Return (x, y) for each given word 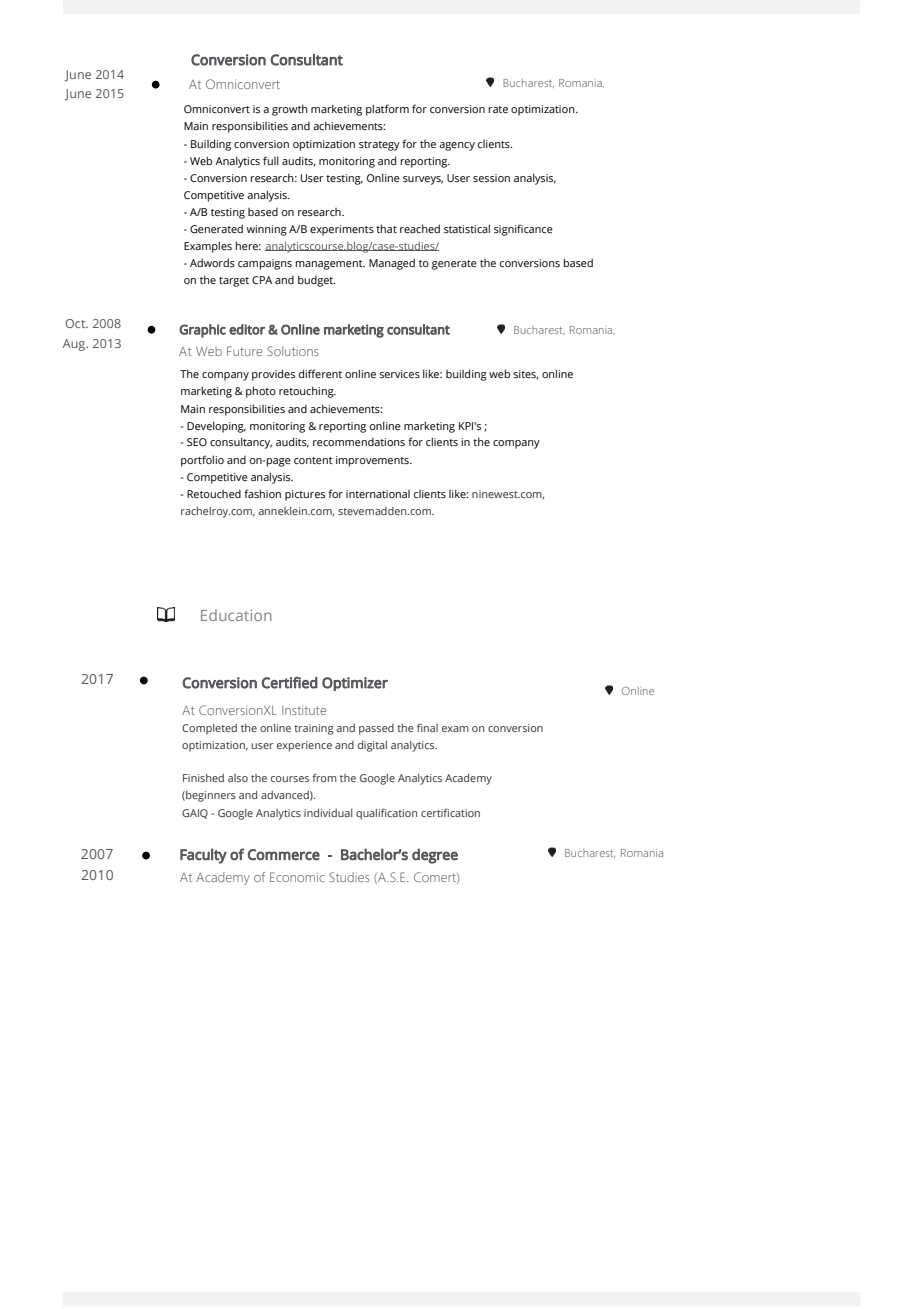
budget (316, 281)
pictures (305, 495)
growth (290, 110)
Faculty (203, 856)
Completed (209, 729)
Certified (290, 683)
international (378, 494)
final (427, 727)
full (271, 160)
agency (457, 146)
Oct (76, 323)
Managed (392, 264)
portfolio (202, 461)
